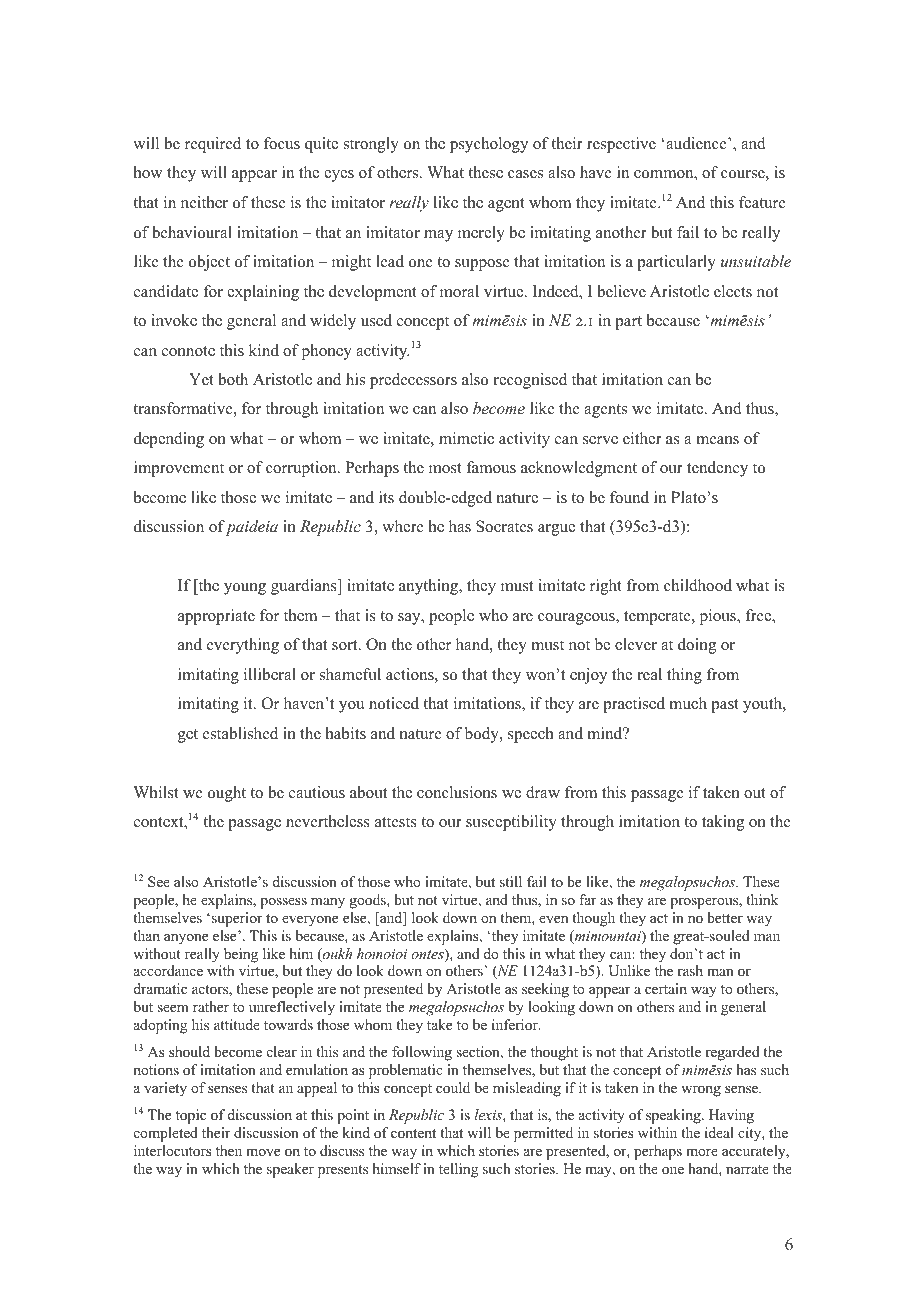 The width and height of the document is (924, 1308). Describe the element at coordinates (229, 1150) in the document. I see `then` at that location.
